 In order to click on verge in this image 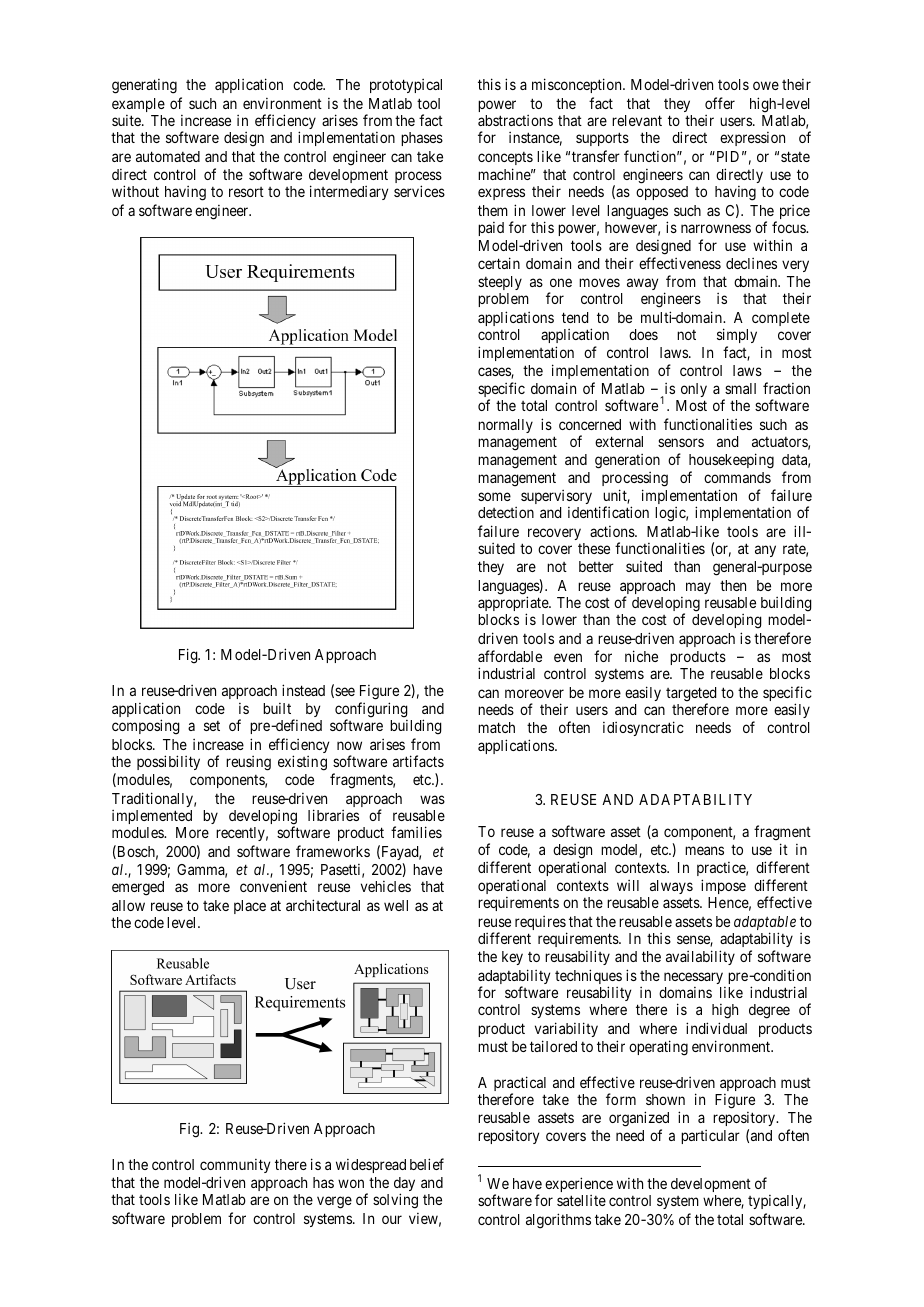, I will do `click(334, 1202)`.
